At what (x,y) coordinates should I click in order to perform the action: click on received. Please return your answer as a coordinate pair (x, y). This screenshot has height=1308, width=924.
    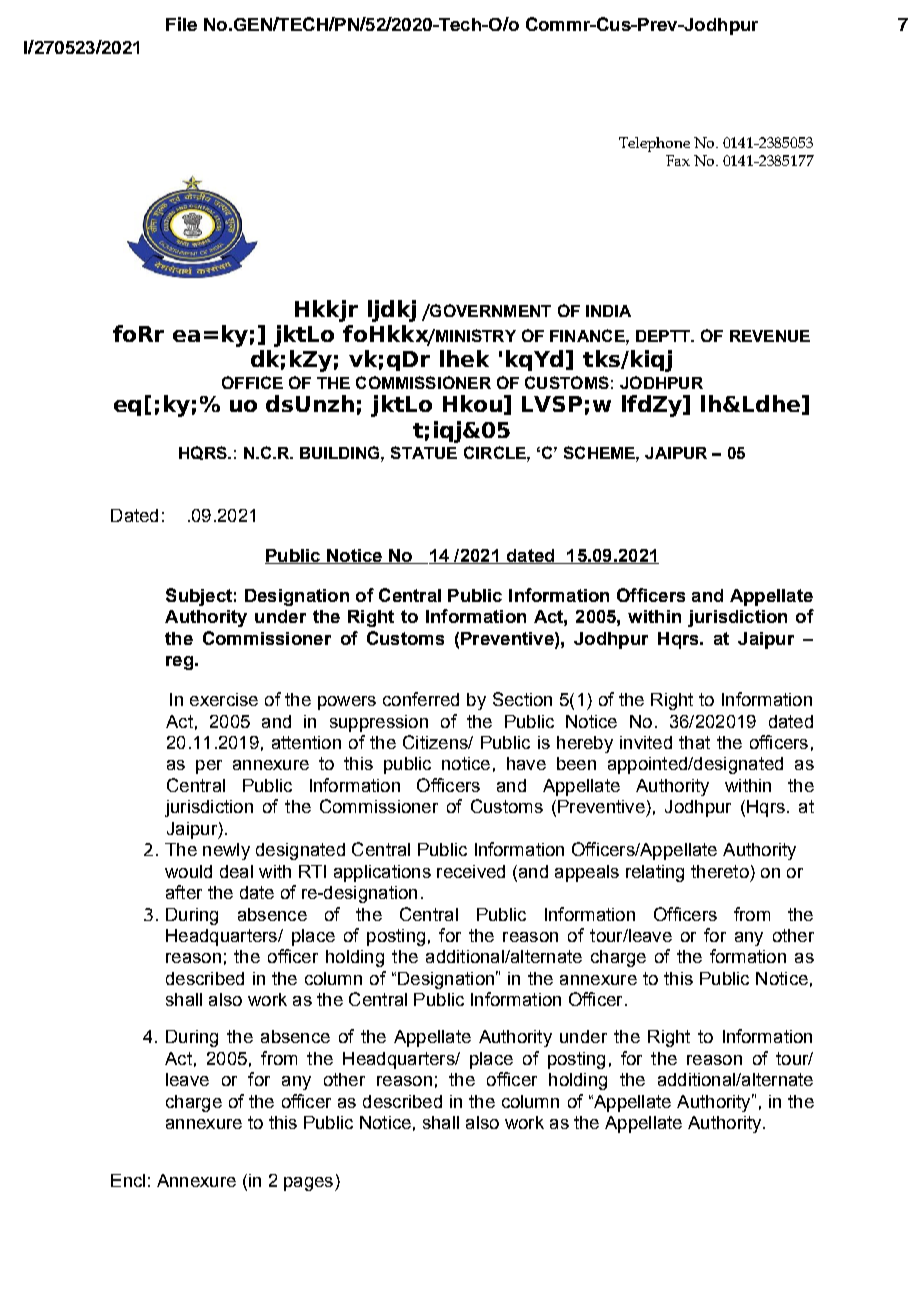
    Looking at the image, I should click on (471, 871).
